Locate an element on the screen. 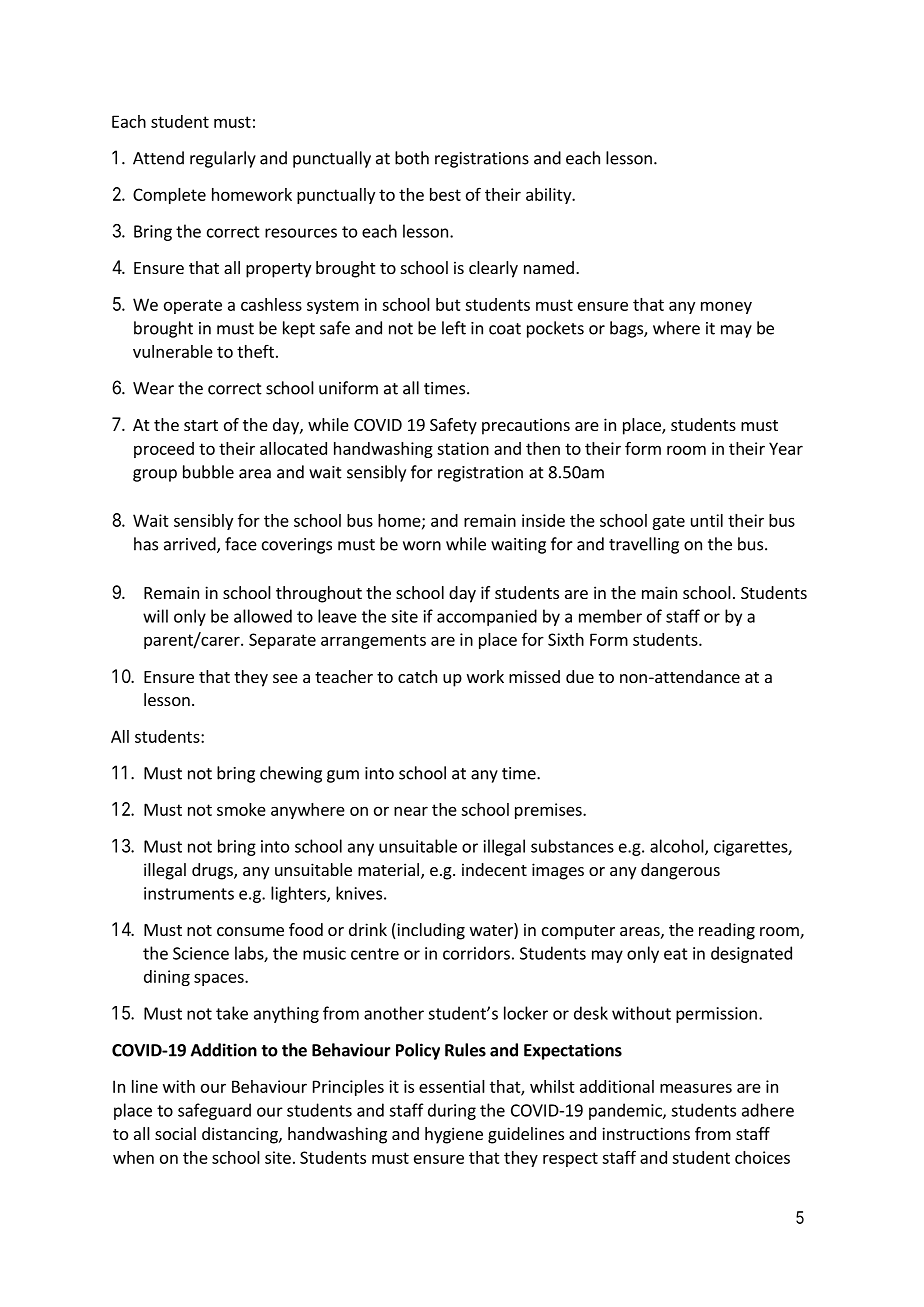 Image resolution: width=924 pixels, height=1307 pixels. money is located at coordinates (726, 307).
